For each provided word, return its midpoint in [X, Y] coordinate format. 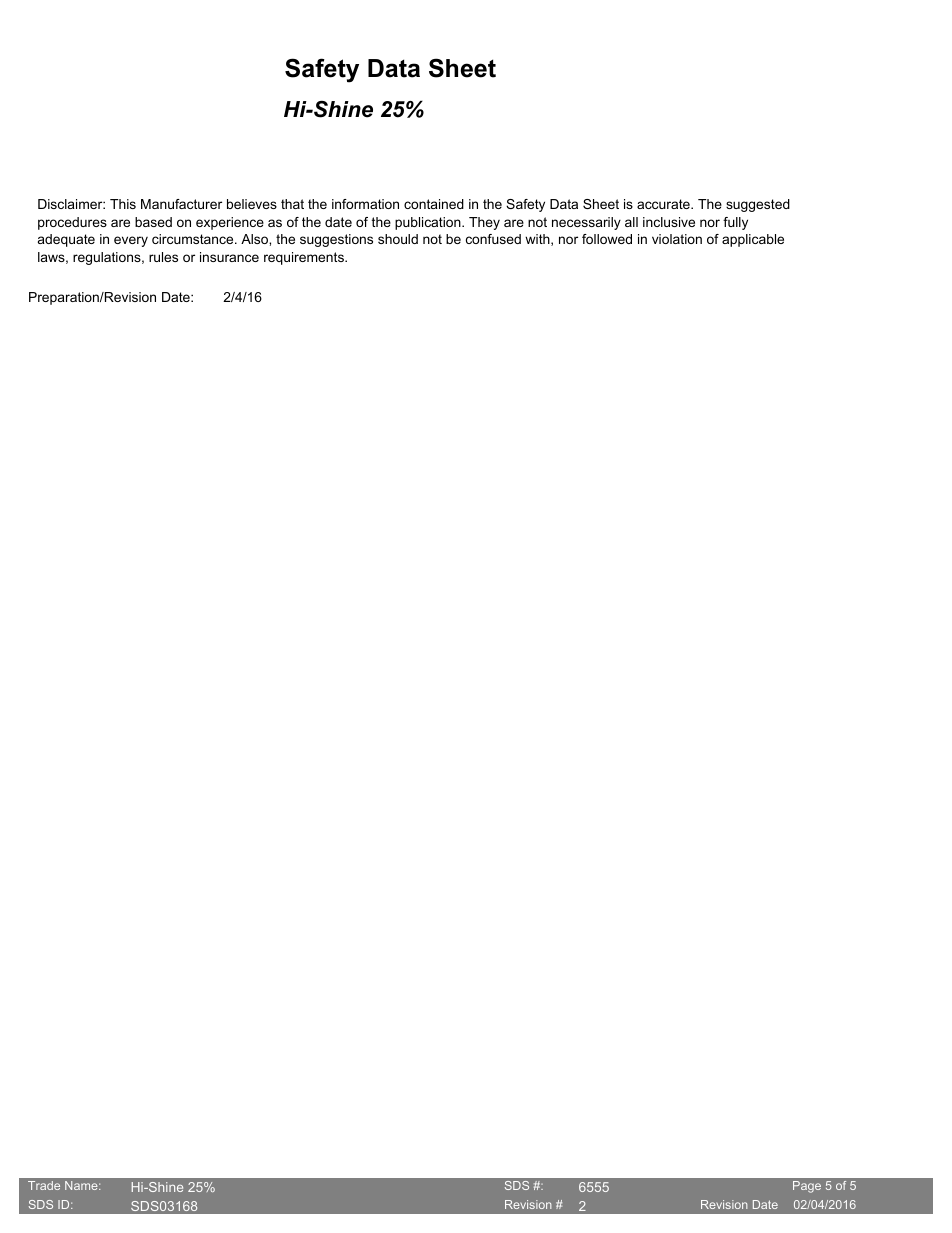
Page [807, 1187]
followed [607, 239]
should [398, 239]
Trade [44, 1185]
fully [735, 223]
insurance [229, 257]
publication [429, 223]
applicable [753, 240]
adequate [66, 240]
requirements [305, 258]
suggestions [336, 240]
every [131, 241]
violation [677, 239]
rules [163, 257]
